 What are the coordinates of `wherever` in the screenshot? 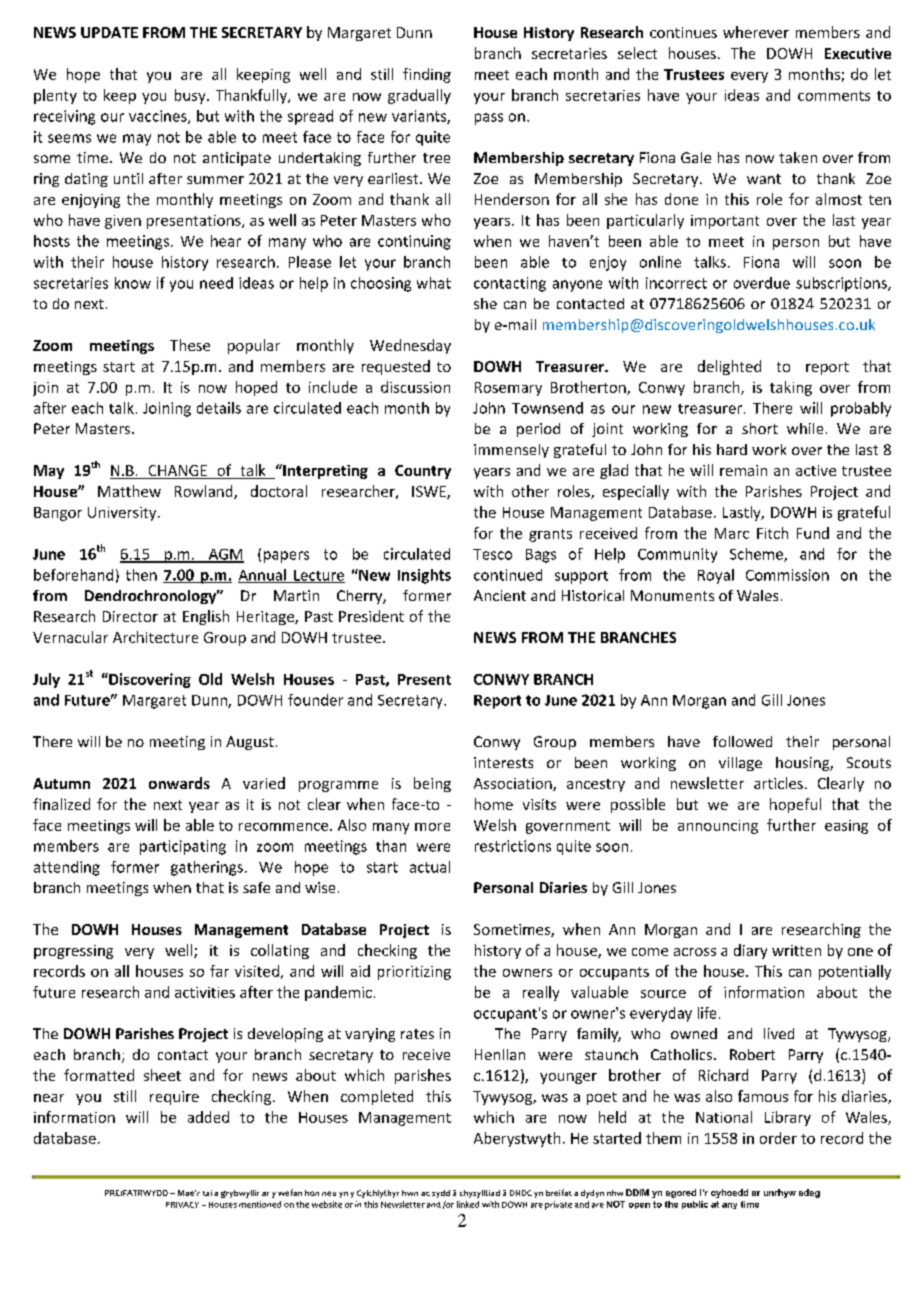 It's located at (756, 32).
